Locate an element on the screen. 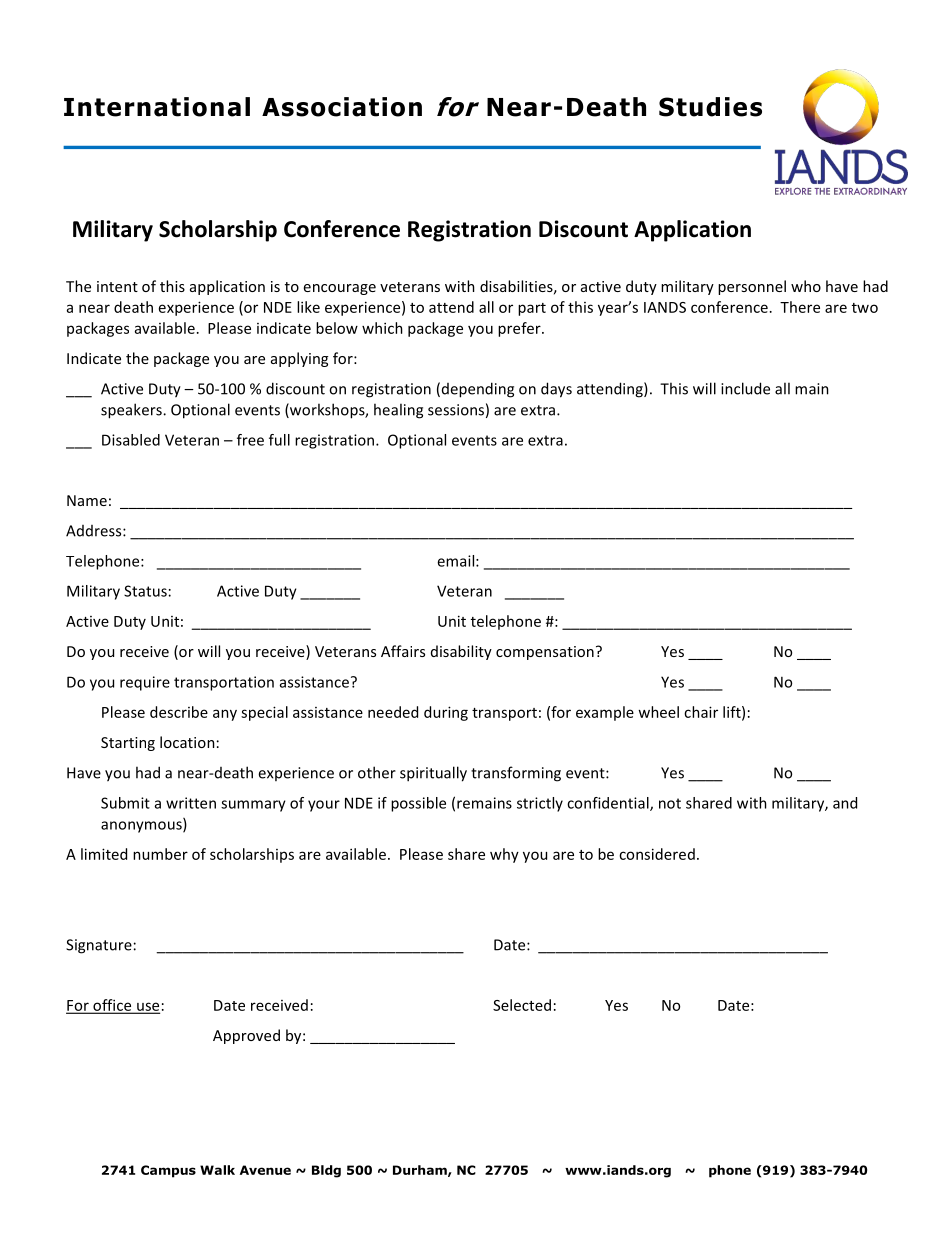  Campus is located at coordinates (168, 1171).
